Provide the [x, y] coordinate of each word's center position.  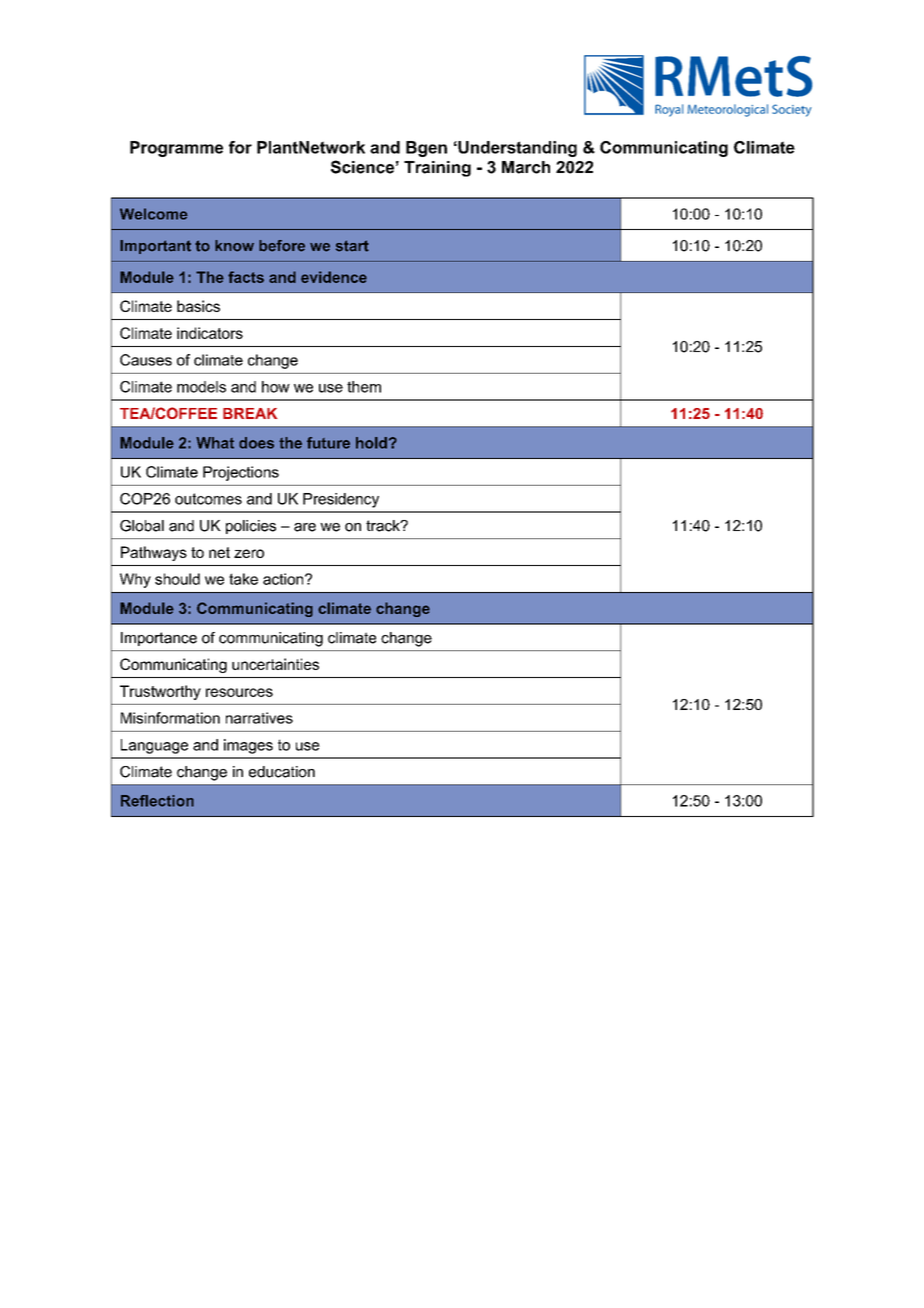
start [352, 246]
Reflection [157, 801]
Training [437, 169]
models [201, 387]
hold [371, 443]
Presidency [341, 500]
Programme [176, 149]
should [177, 579]
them [364, 387]
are [305, 527]
